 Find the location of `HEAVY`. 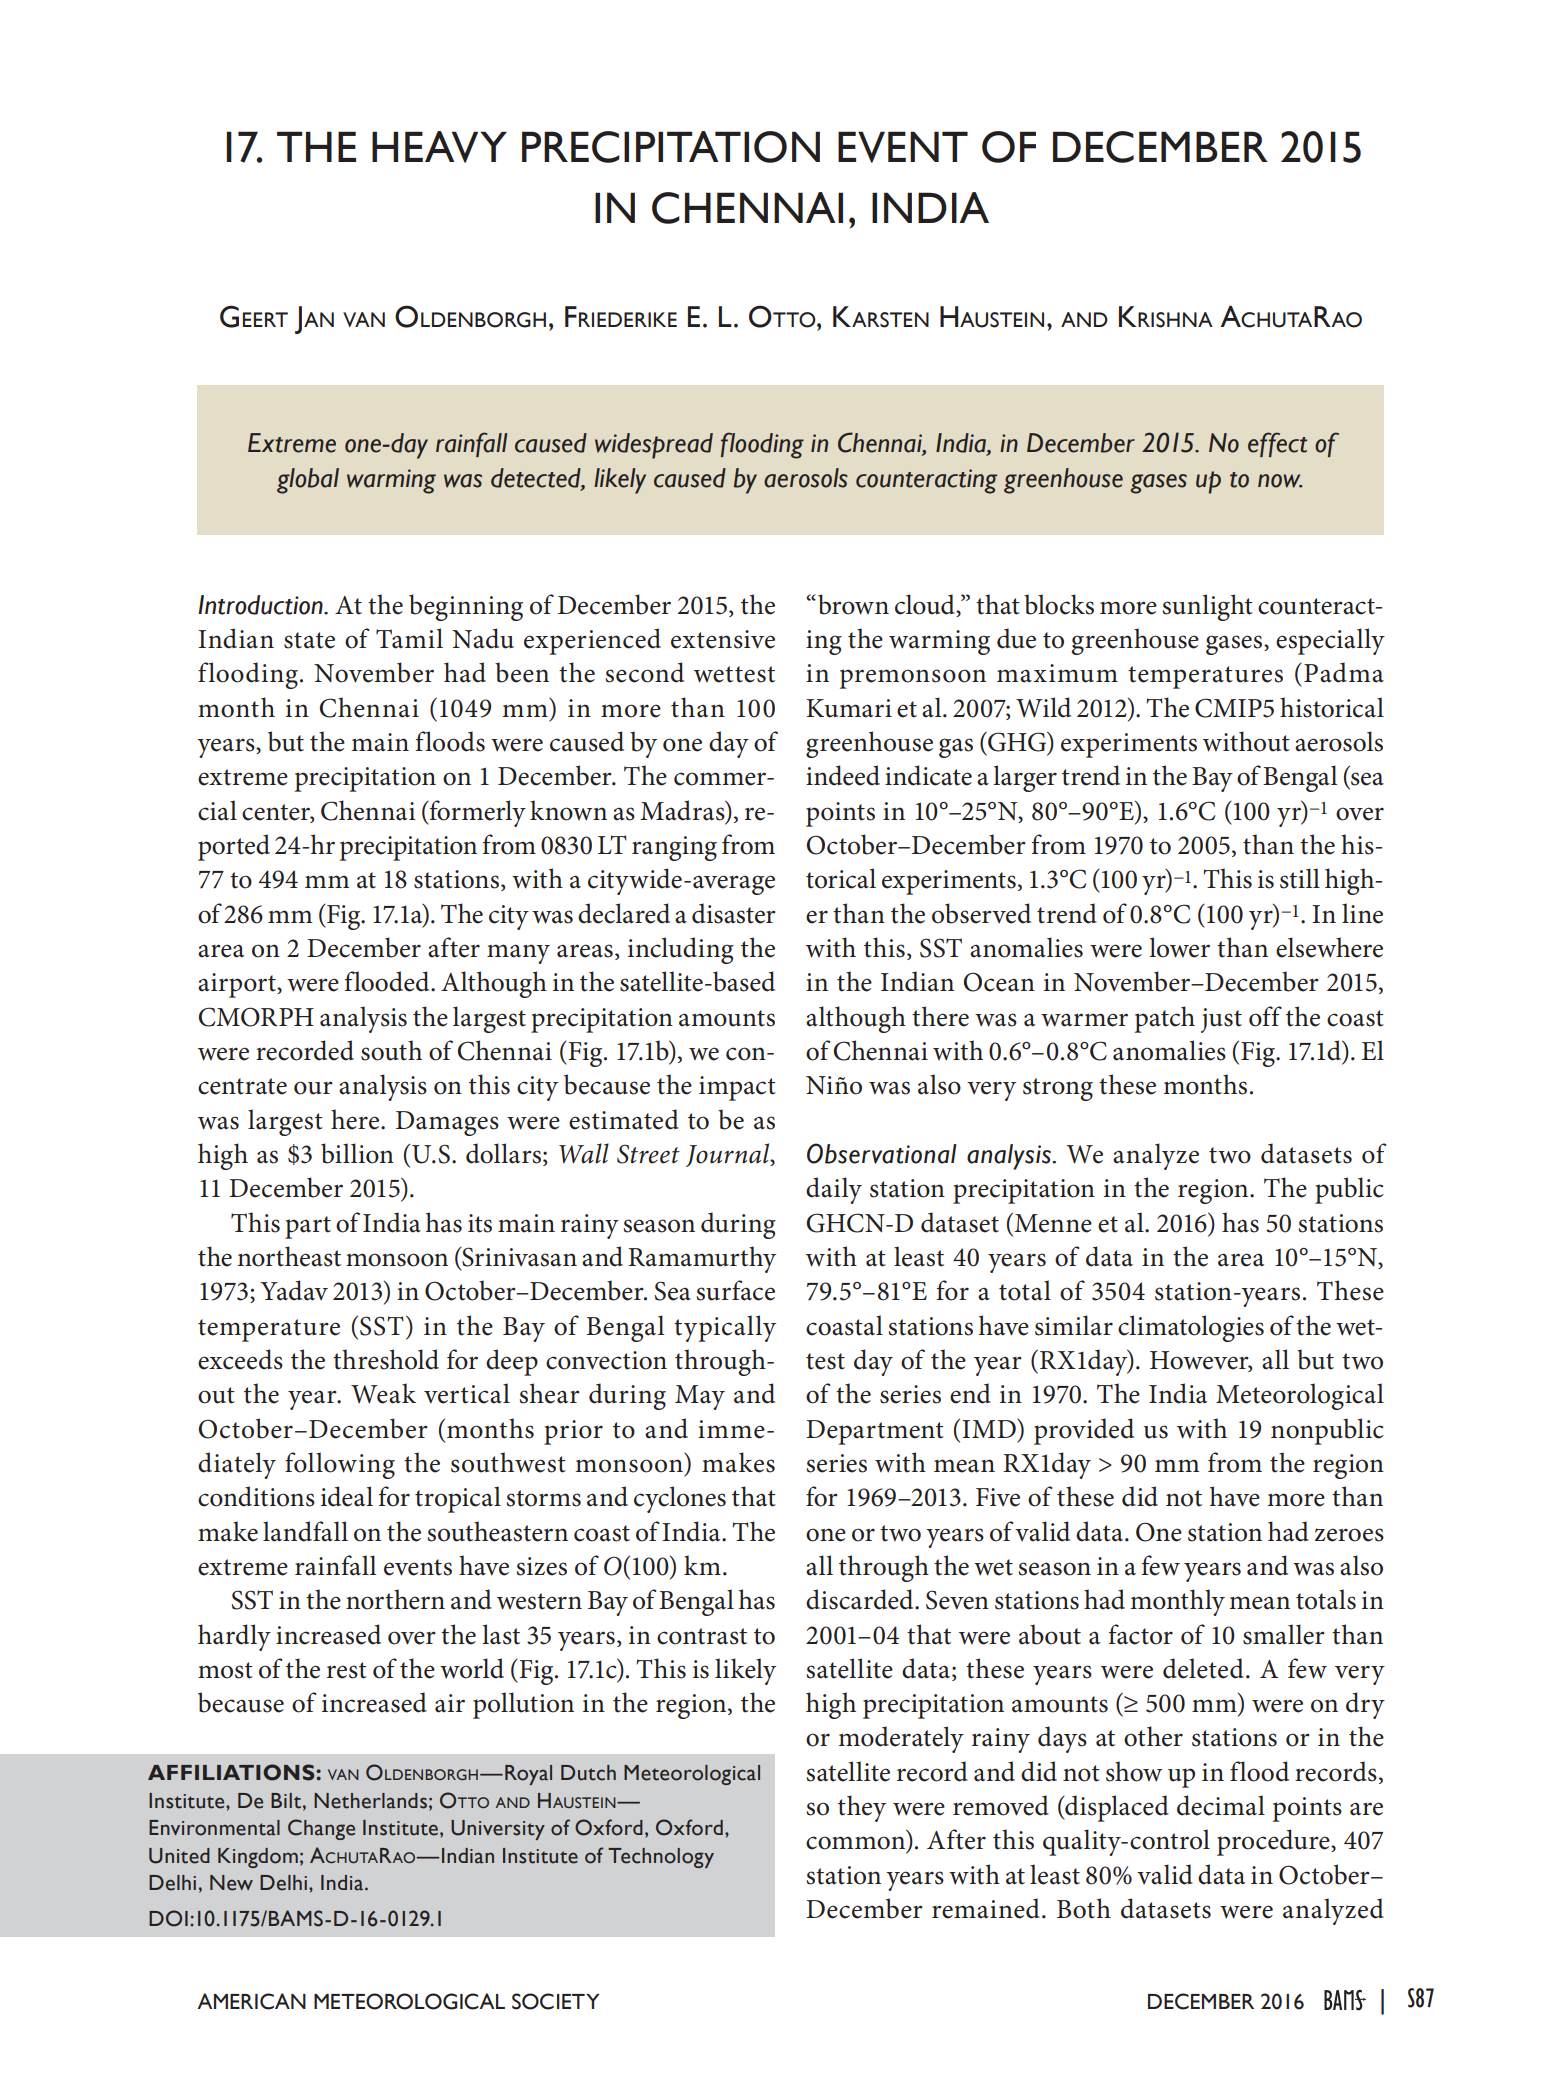

HEAVY is located at coordinates (439, 147).
